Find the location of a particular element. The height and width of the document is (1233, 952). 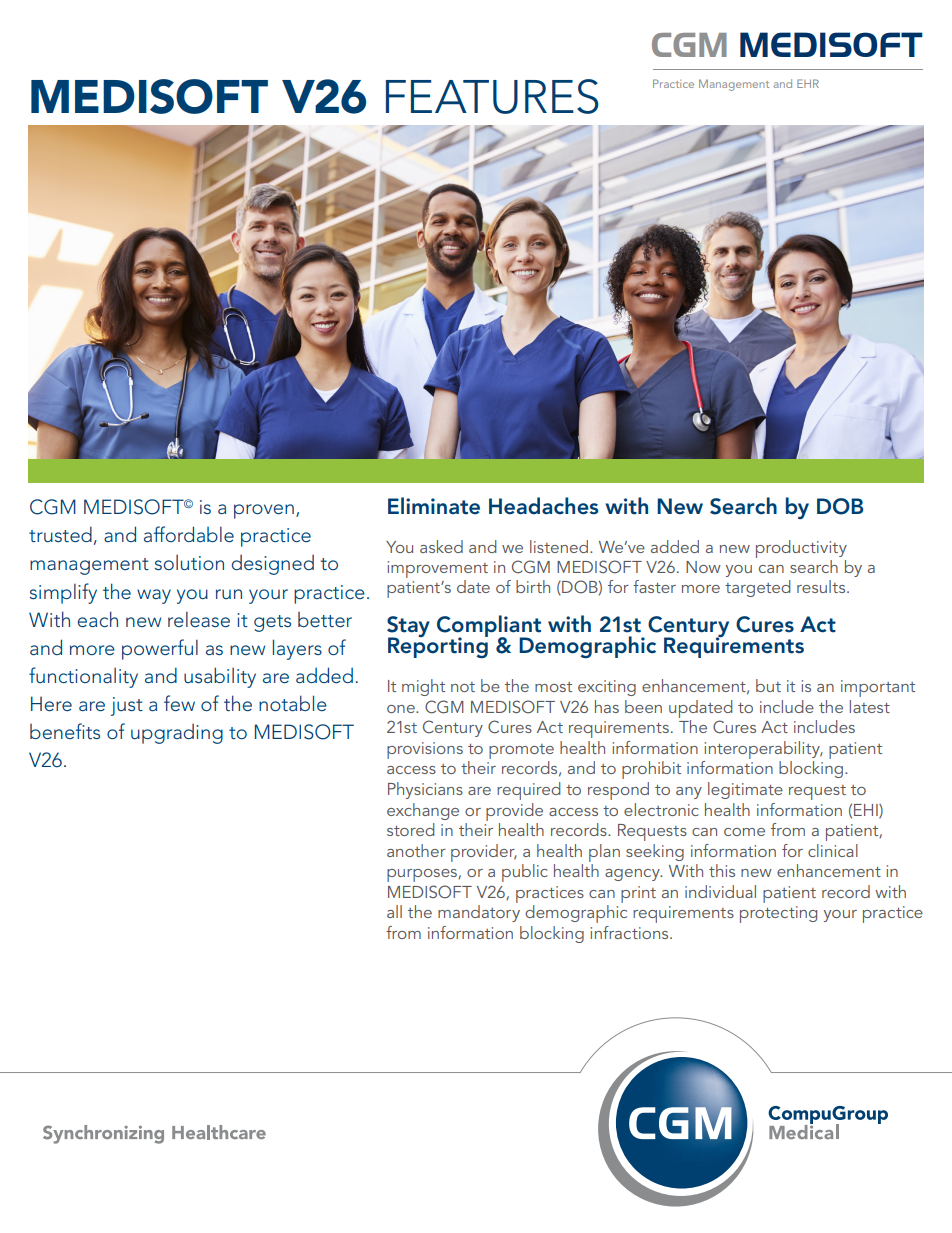

might is located at coordinates (423, 687).
